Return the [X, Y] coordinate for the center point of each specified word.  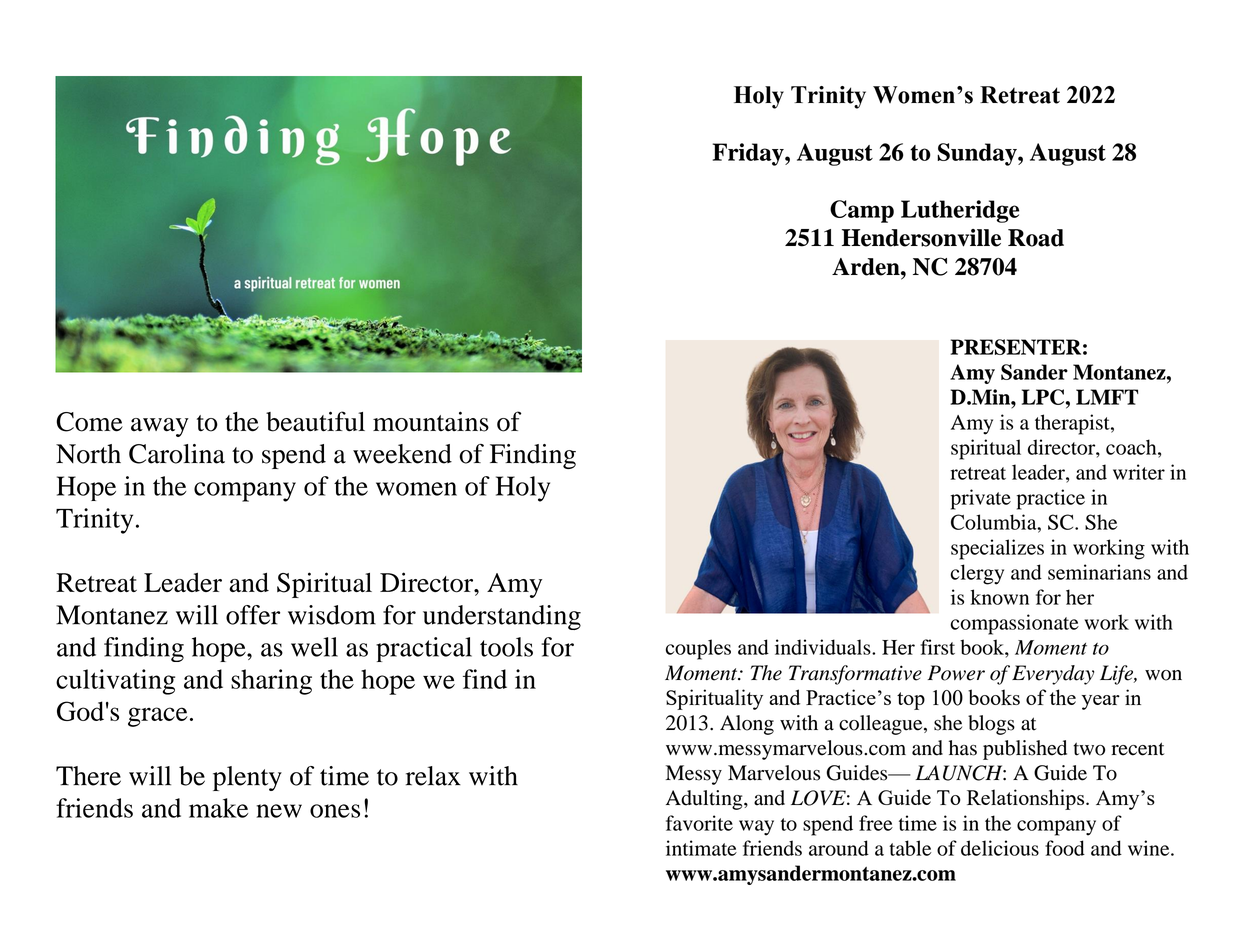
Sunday [978, 154]
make [218, 808]
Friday [749, 154]
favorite [699, 823]
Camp [862, 211]
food [1065, 848]
